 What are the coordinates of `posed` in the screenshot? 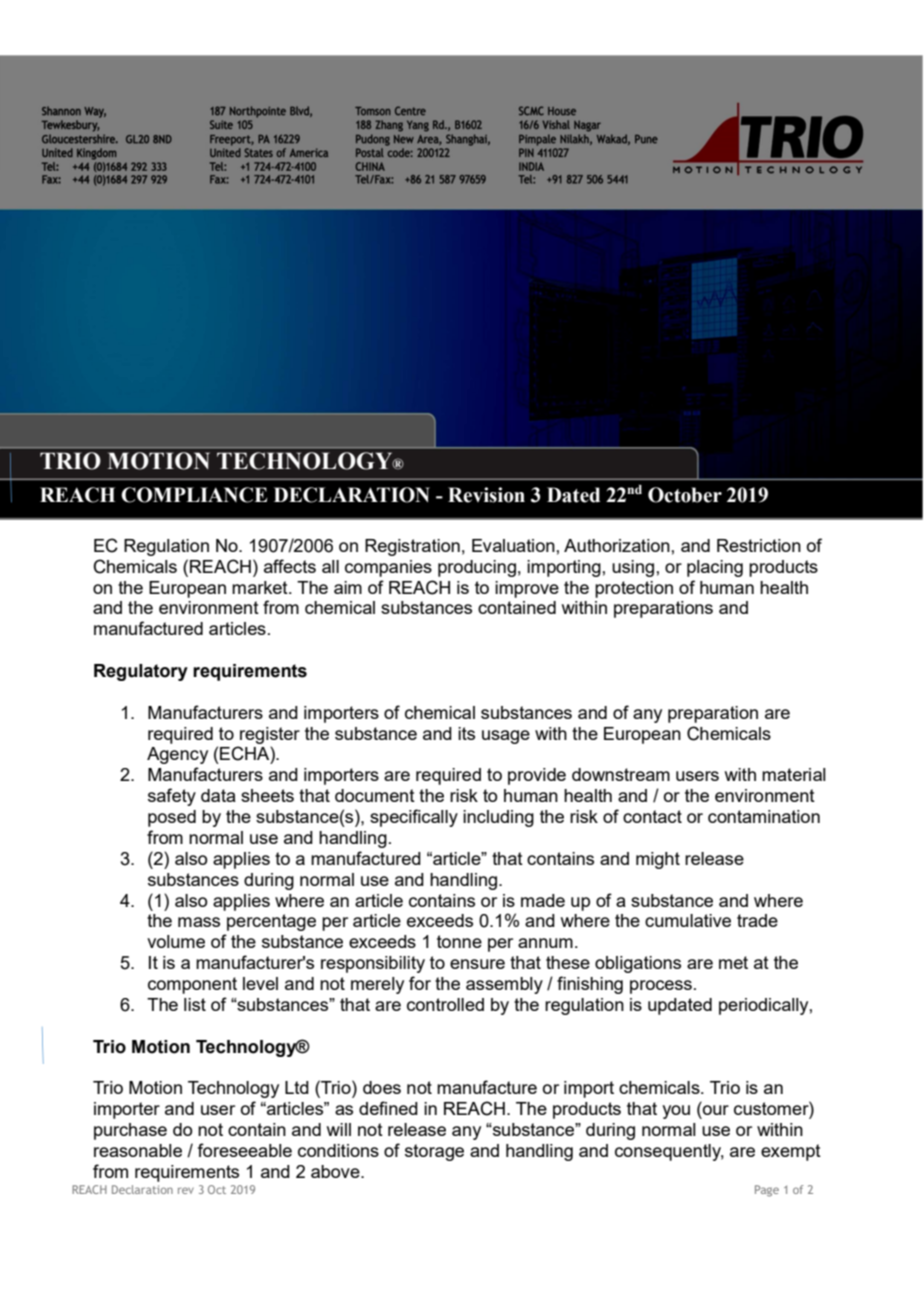 It's located at (172, 818).
